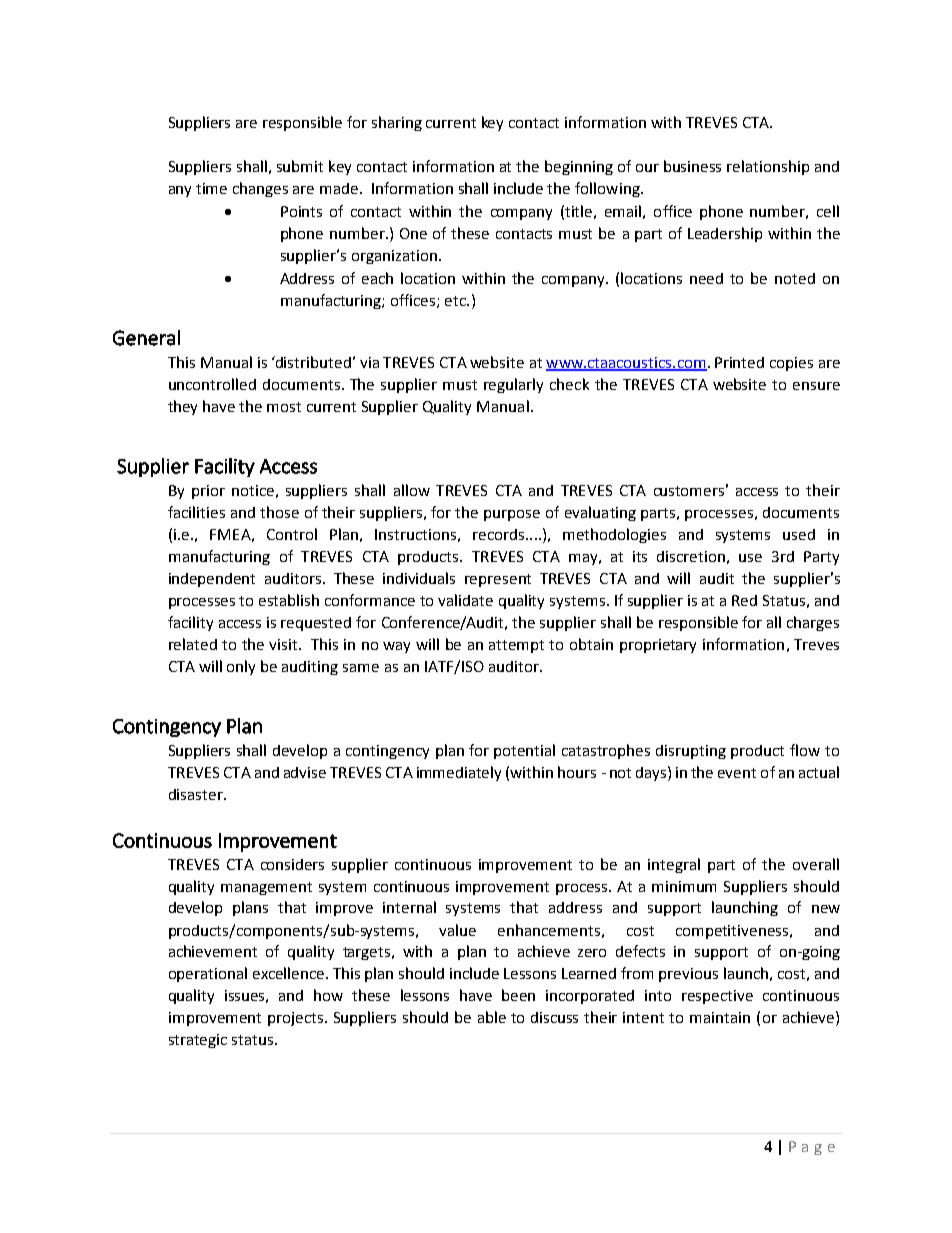 The height and width of the screenshot is (1233, 952). What do you see at coordinates (492, 1017) in the screenshot?
I see `able` at bounding box center [492, 1017].
